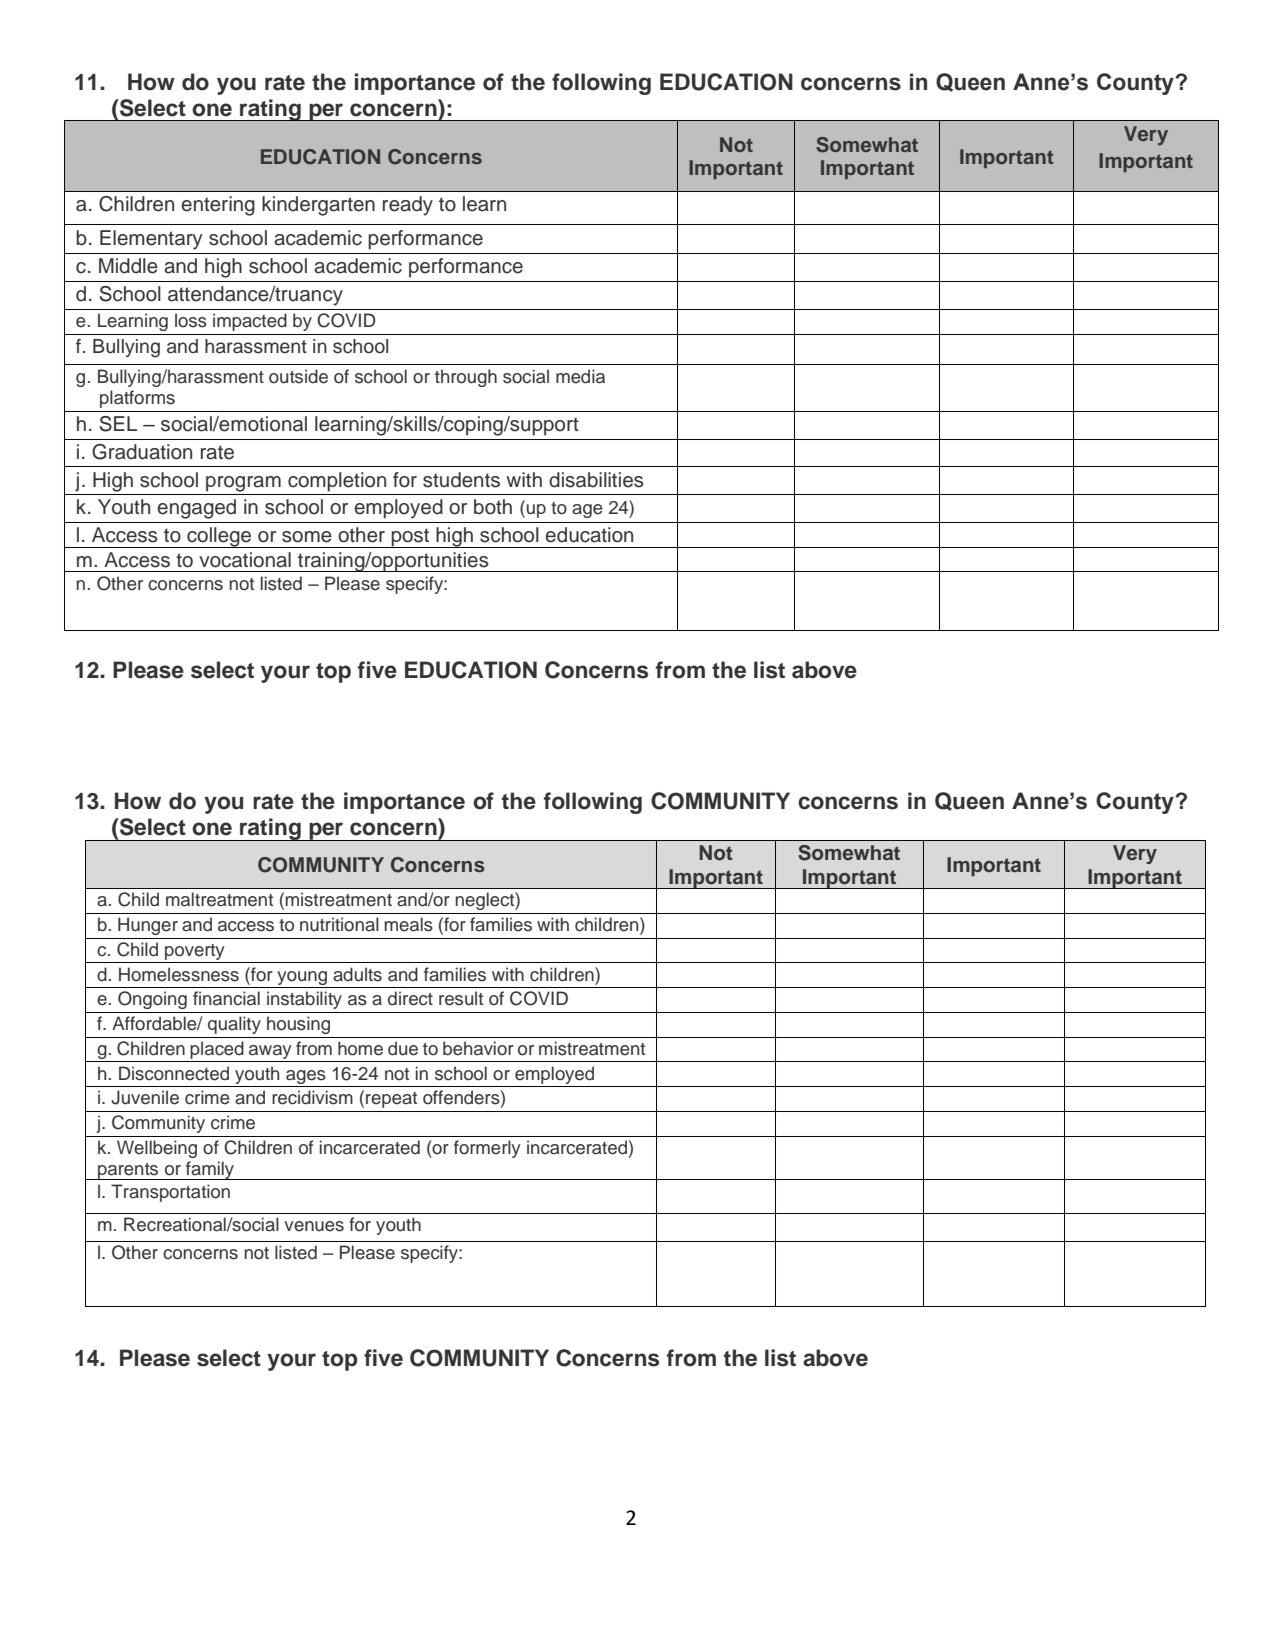  Describe the element at coordinates (461, 998) in the image. I see `result` at that location.
